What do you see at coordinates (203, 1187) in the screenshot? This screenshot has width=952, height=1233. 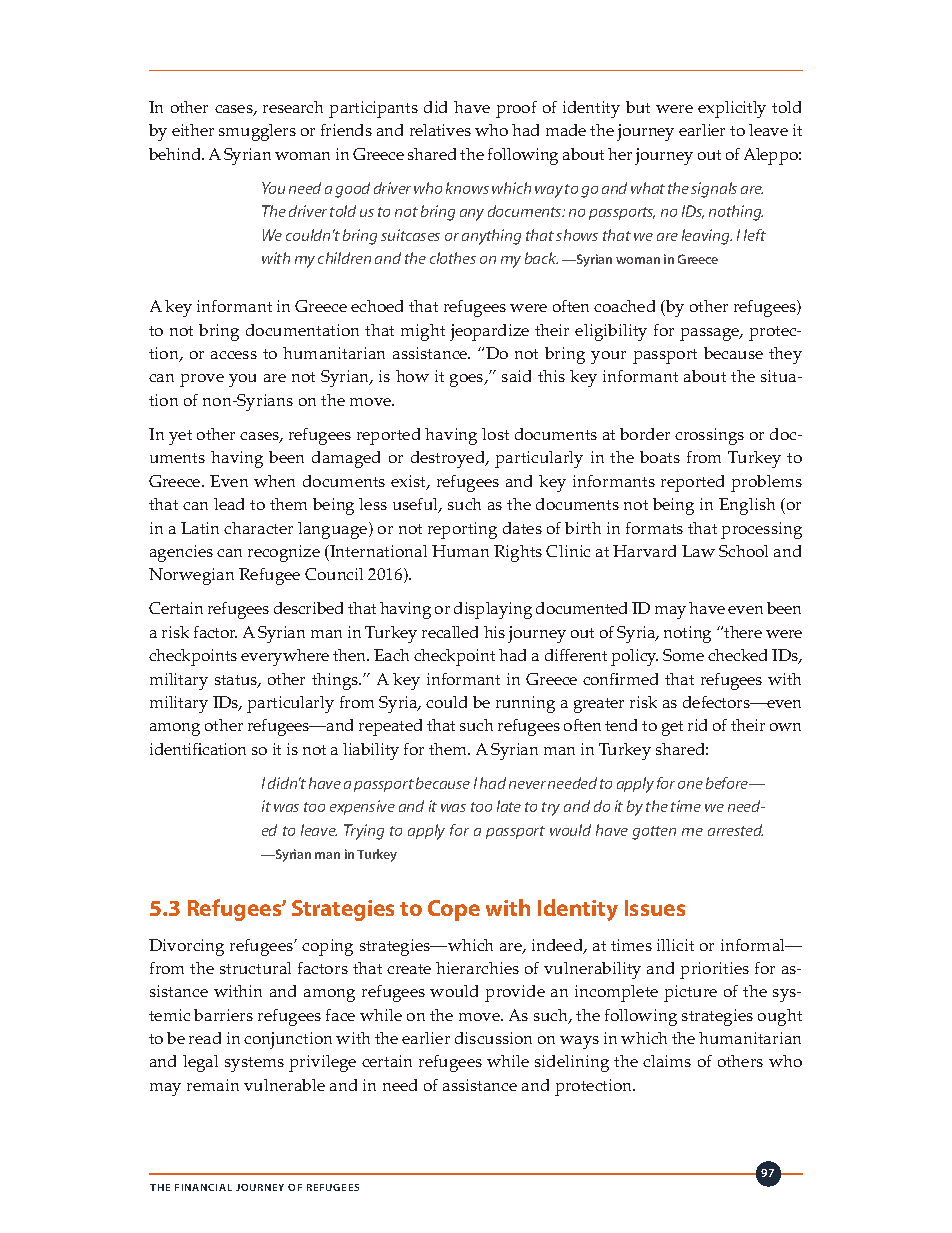 I see `FINANCIAL` at bounding box center [203, 1187].
